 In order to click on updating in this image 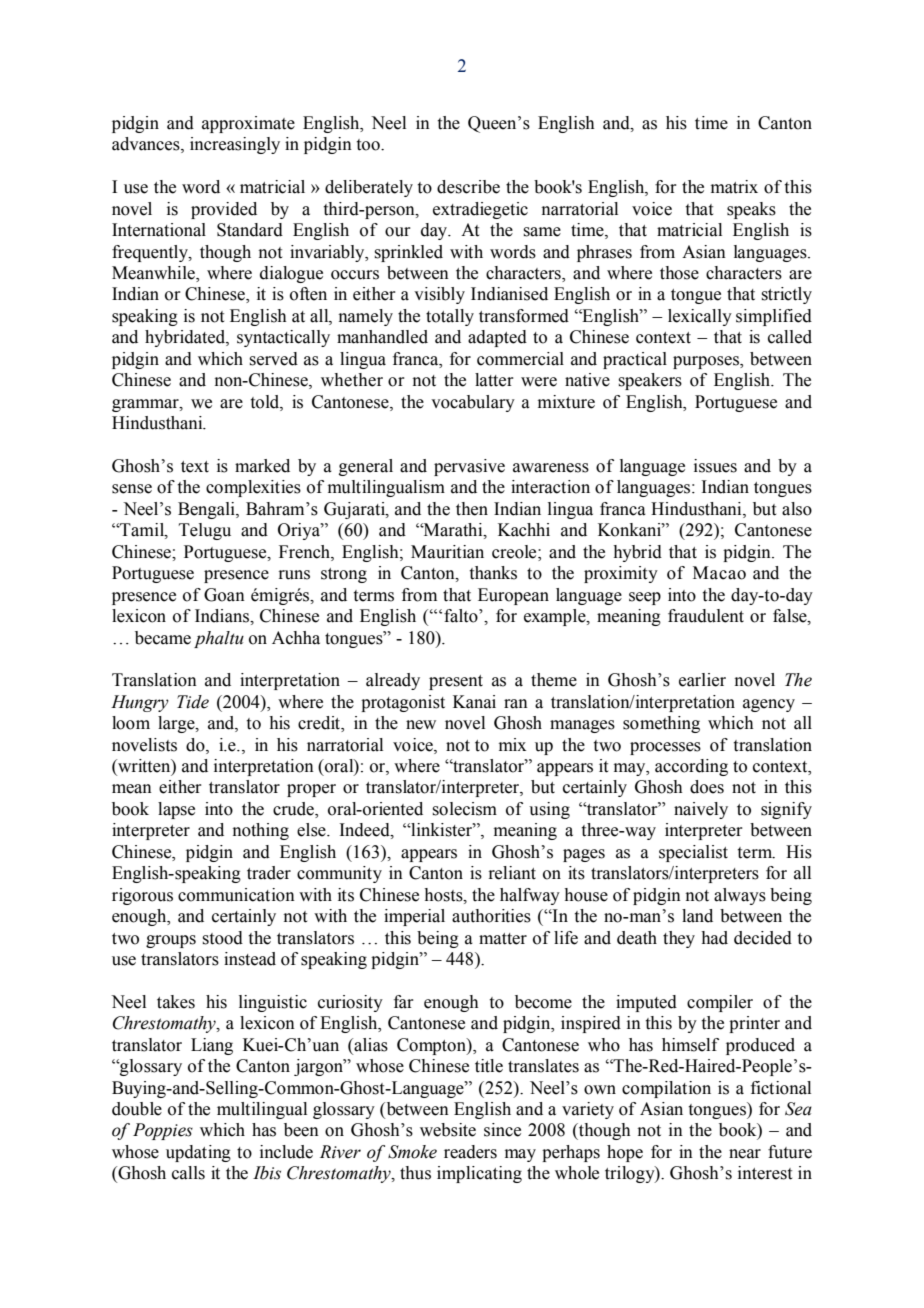, I will do `click(198, 1153)`.
